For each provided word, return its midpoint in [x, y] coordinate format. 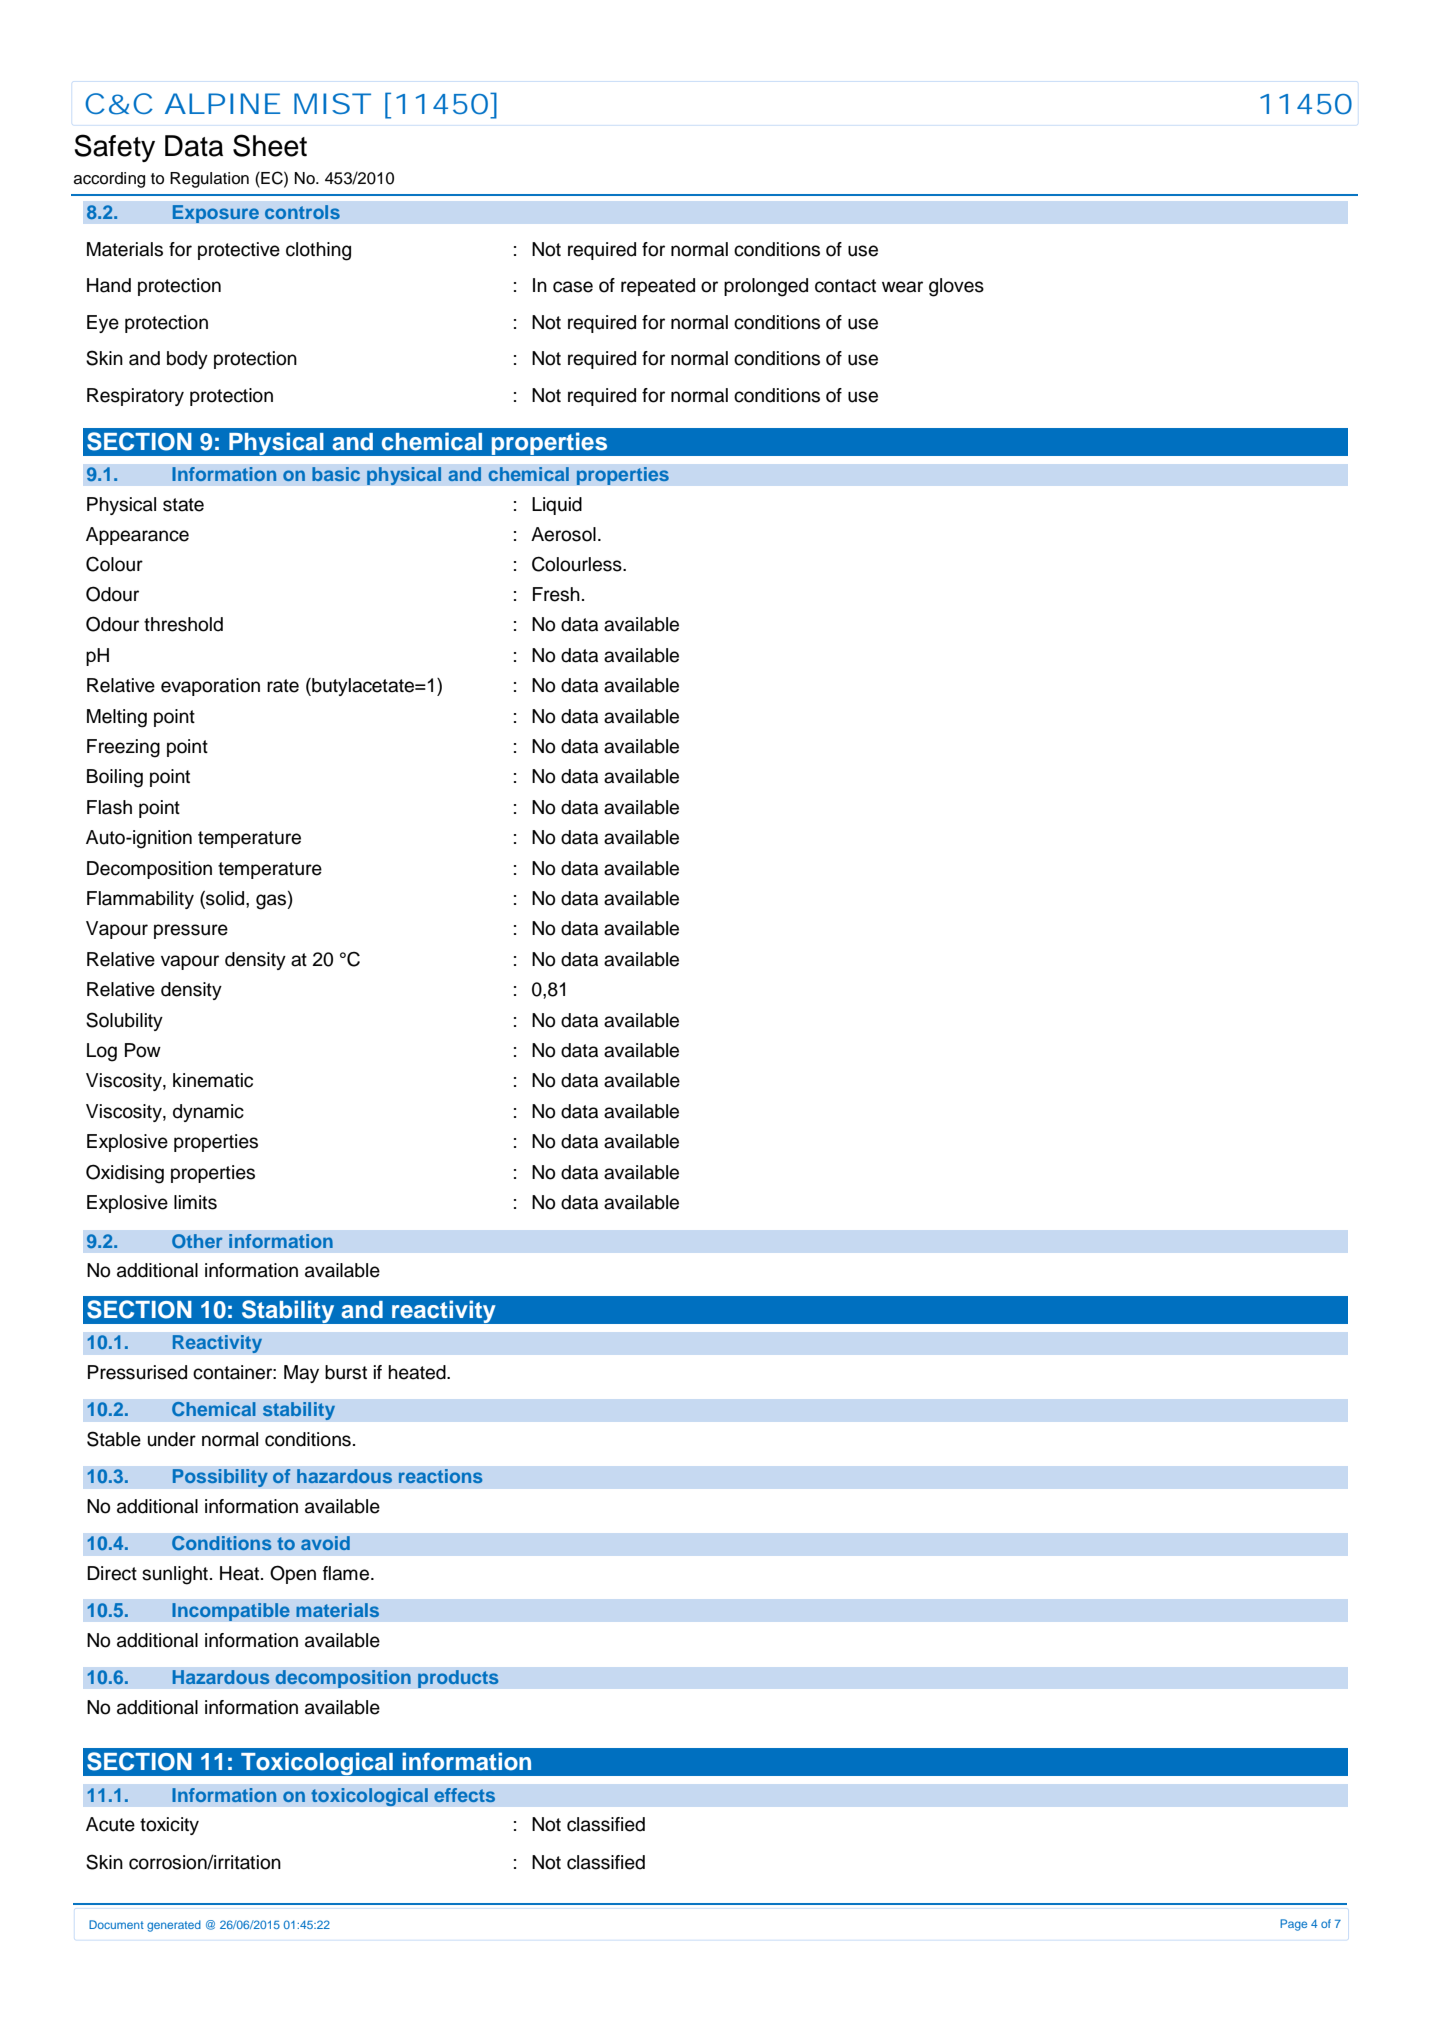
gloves [956, 287]
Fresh [556, 594]
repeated [658, 287]
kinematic [213, 1080]
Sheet [270, 145]
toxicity [169, 1826]
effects [464, 1795]
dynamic [208, 1113]
